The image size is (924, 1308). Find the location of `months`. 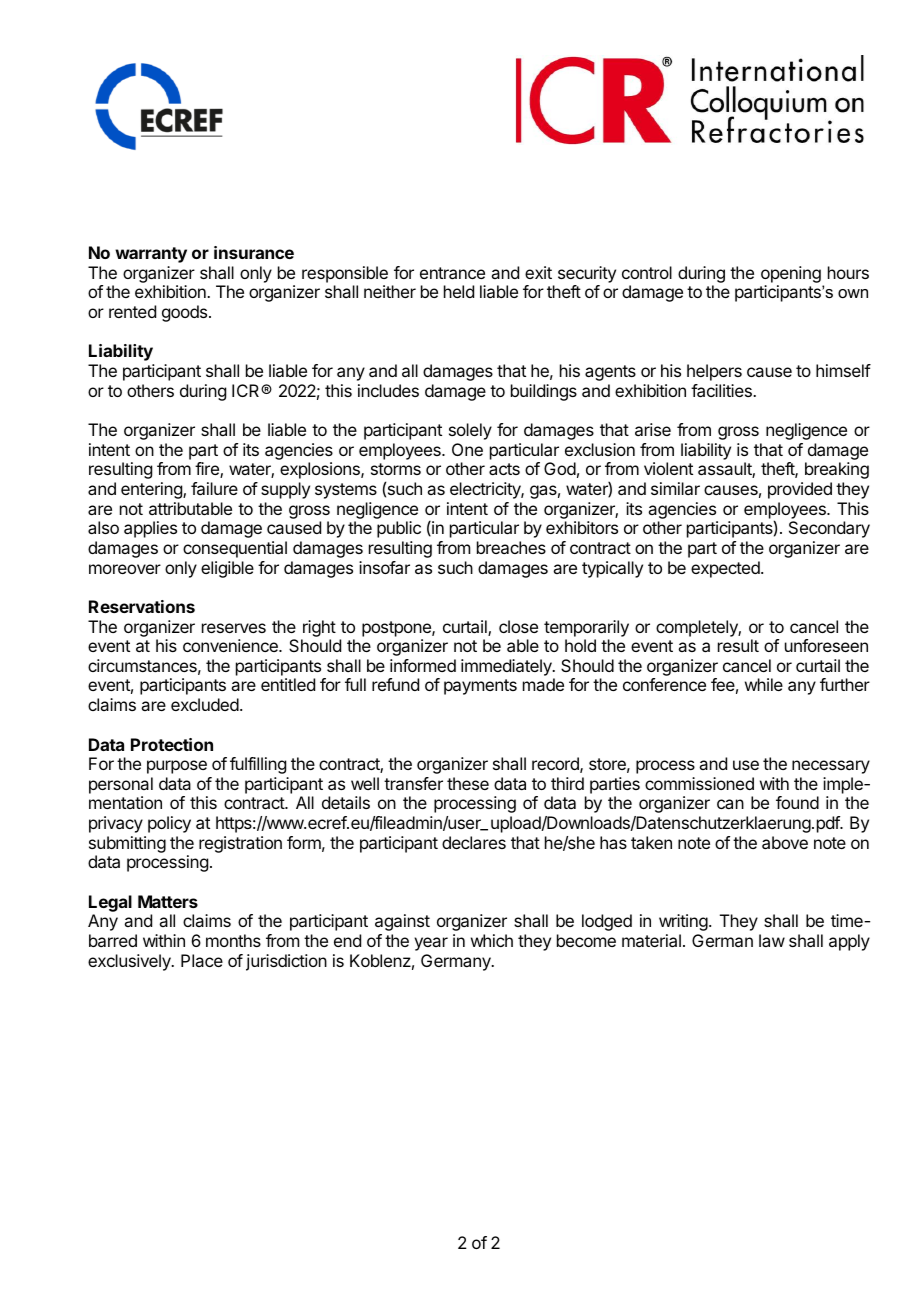

months is located at coordinates (233, 940).
